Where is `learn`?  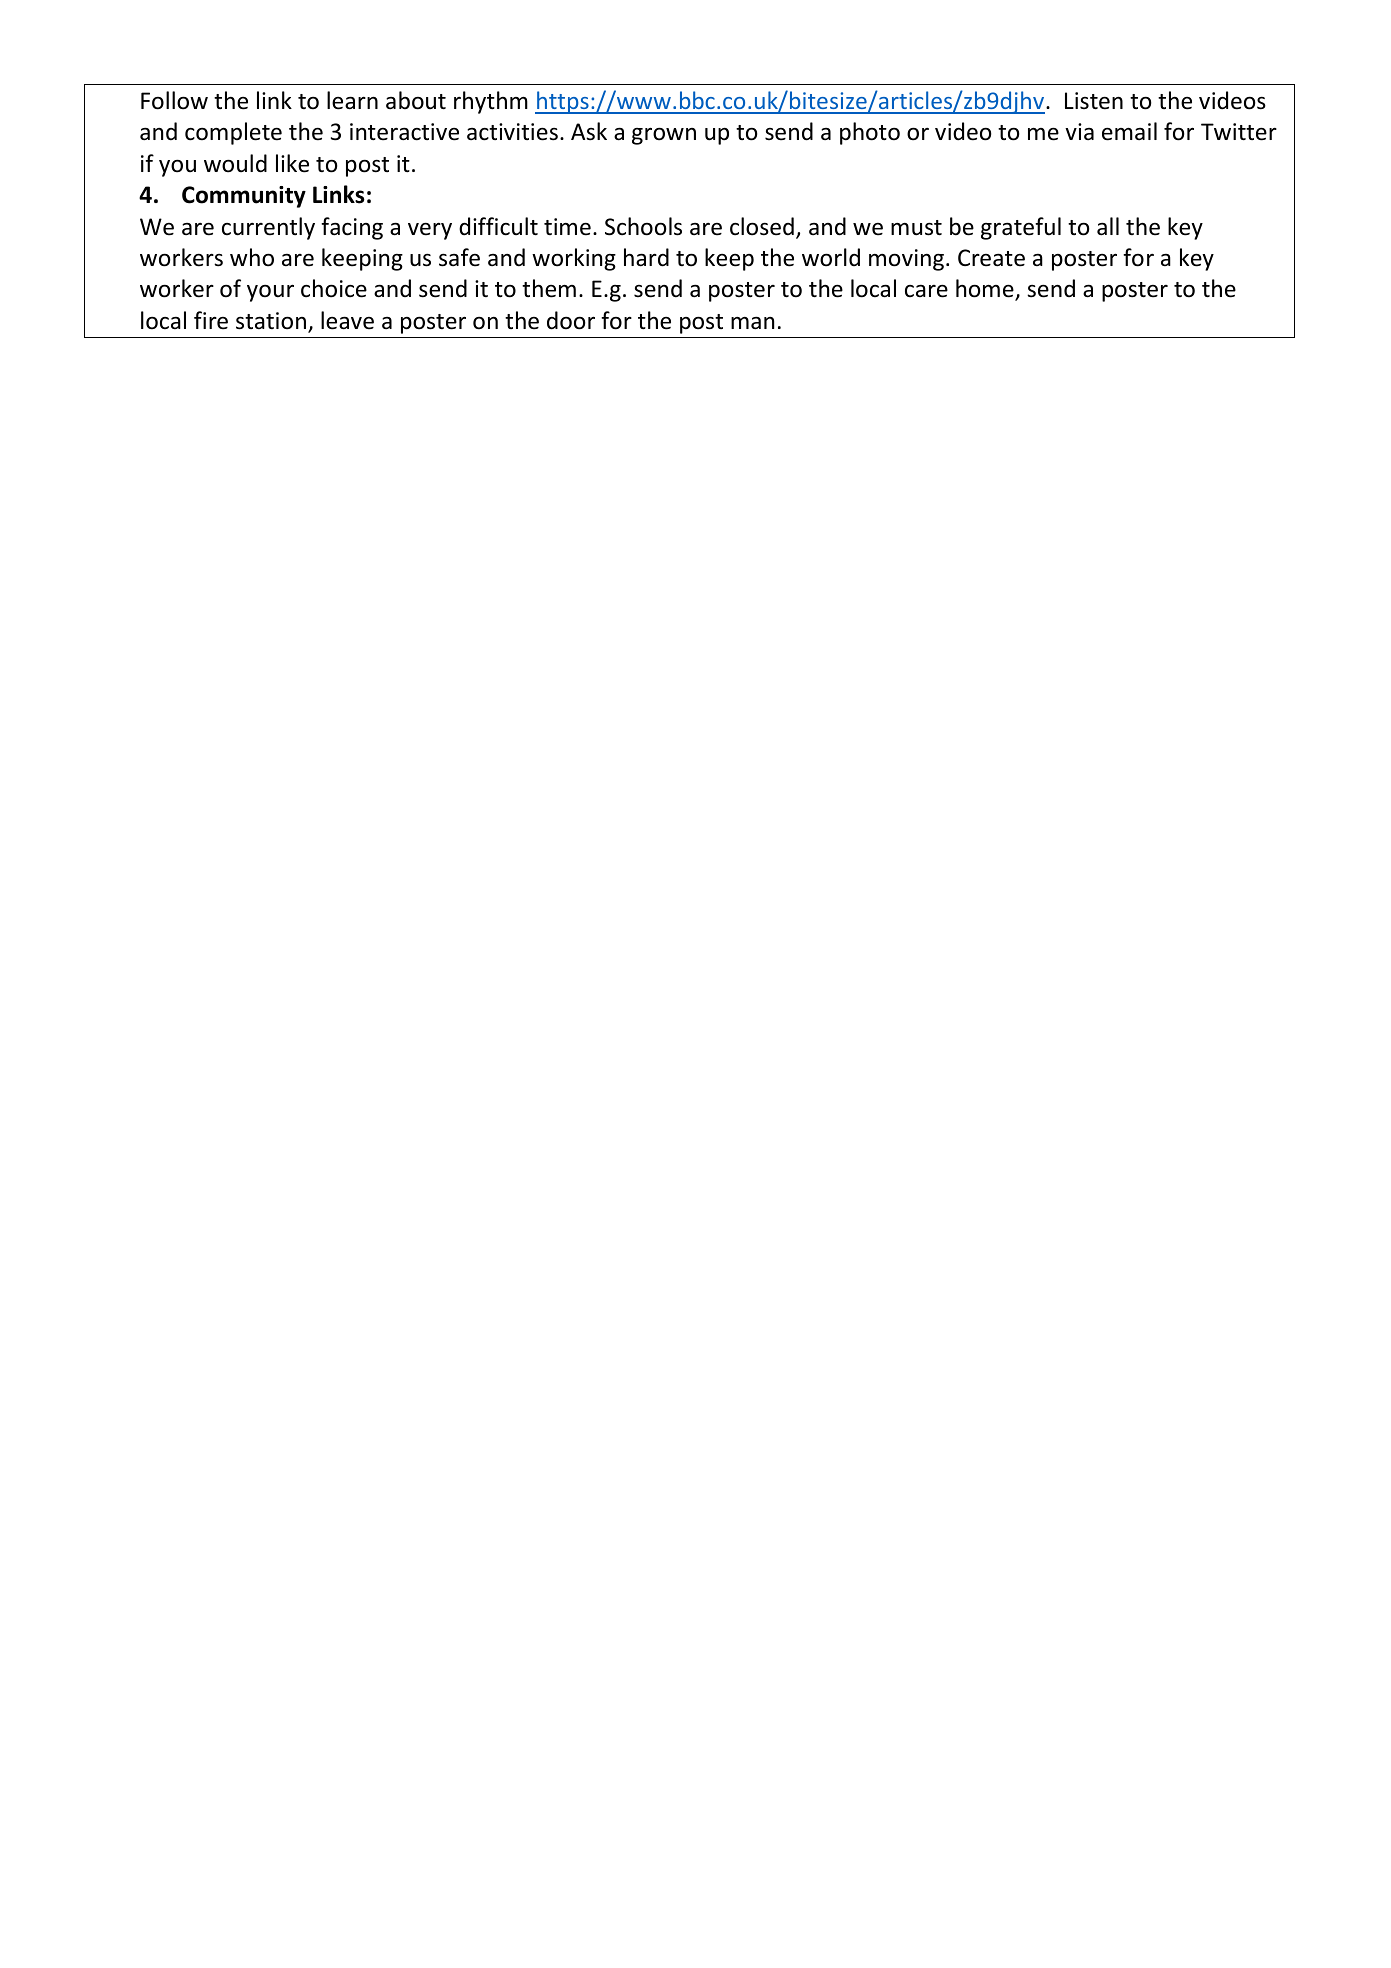
learn is located at coordinates (352, 100).
